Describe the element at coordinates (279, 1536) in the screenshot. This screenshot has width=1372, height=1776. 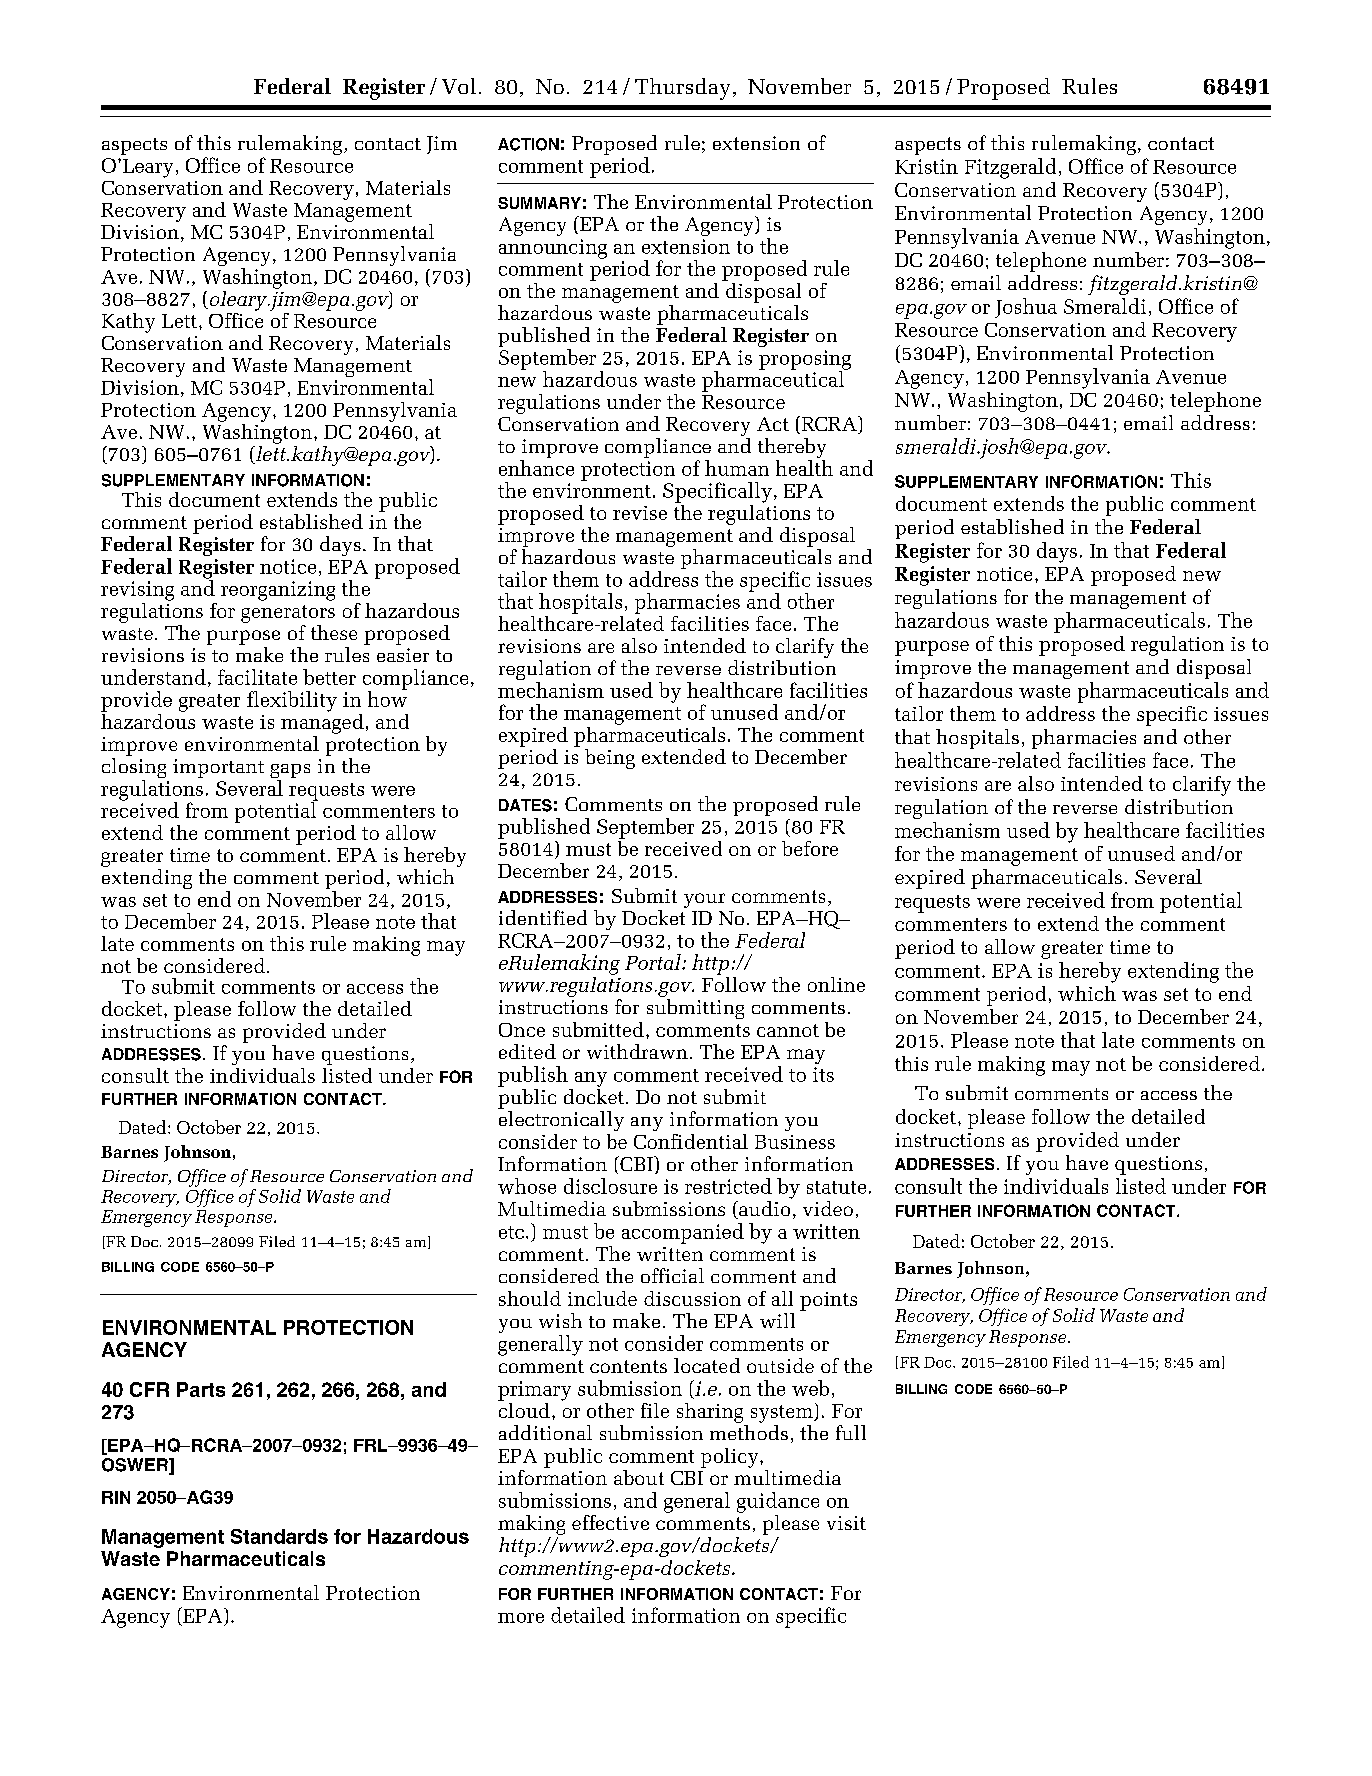
I see `Standards` at that location.
